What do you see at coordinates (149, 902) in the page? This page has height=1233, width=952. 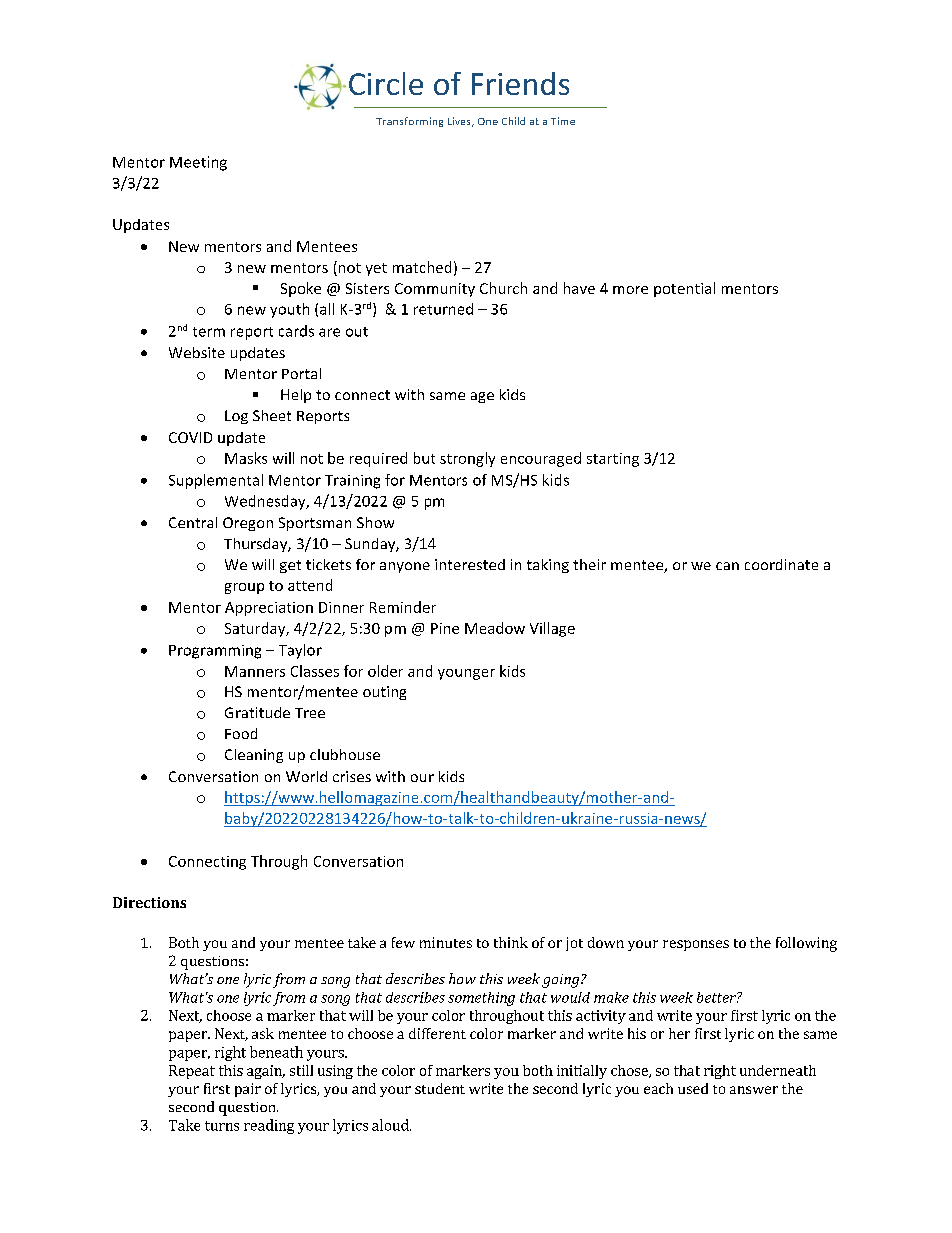 I see `Directions` at bounding box center [149, 902].
